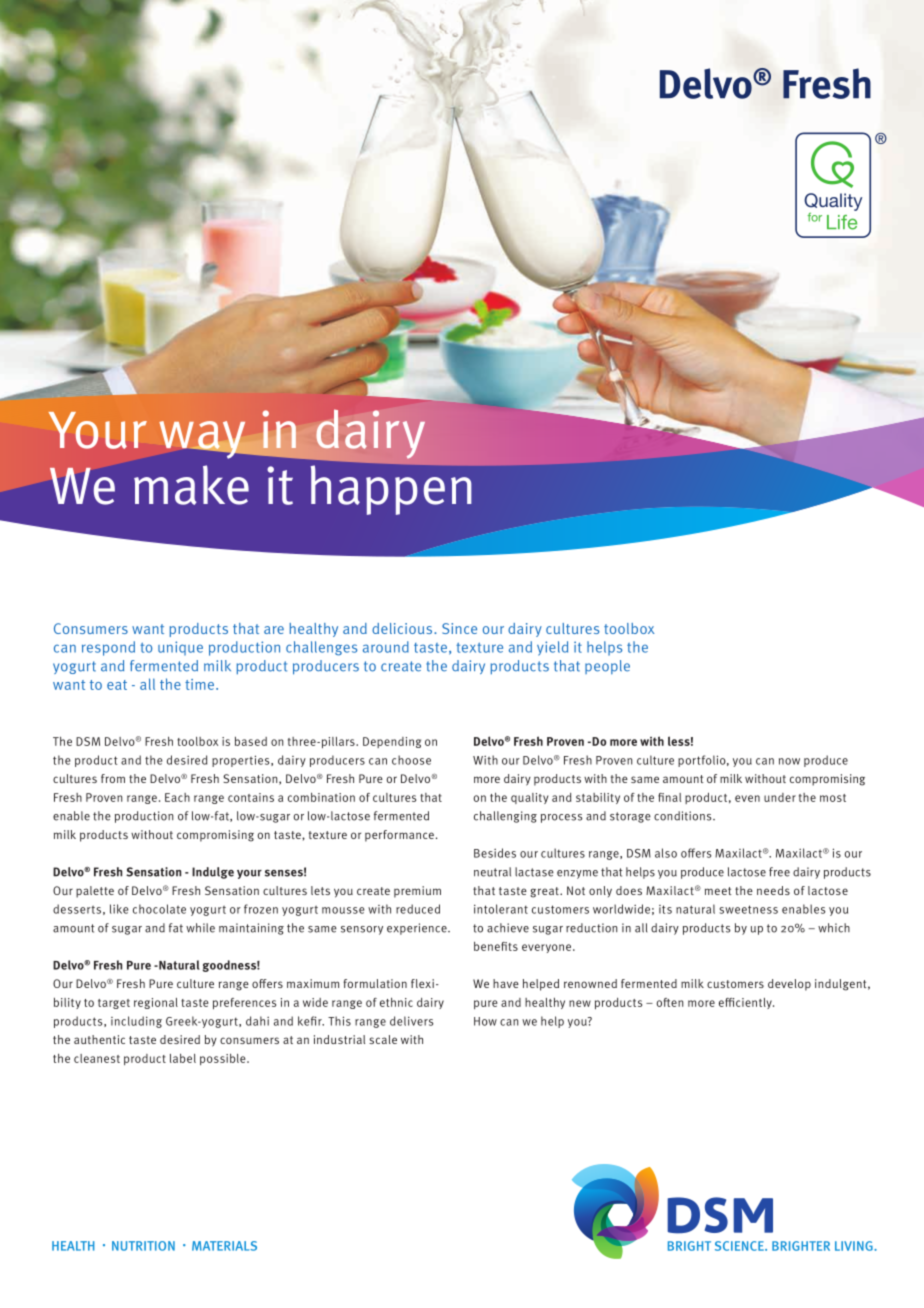  Describe the element at coordinates (386, 647) in the document. I see `around` at that location.
